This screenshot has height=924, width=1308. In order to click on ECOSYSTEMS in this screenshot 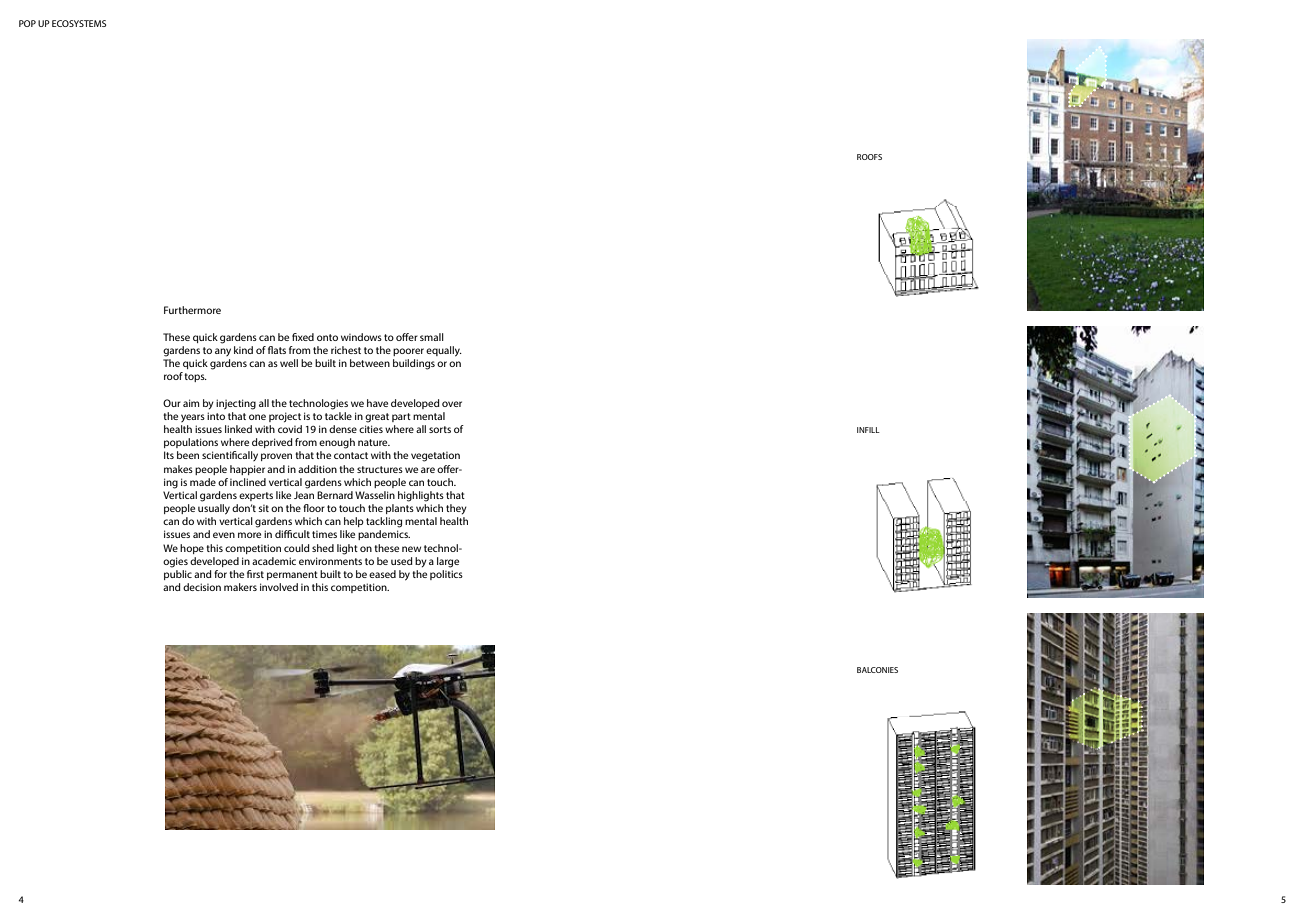, I will do `click(79, 23)`.
